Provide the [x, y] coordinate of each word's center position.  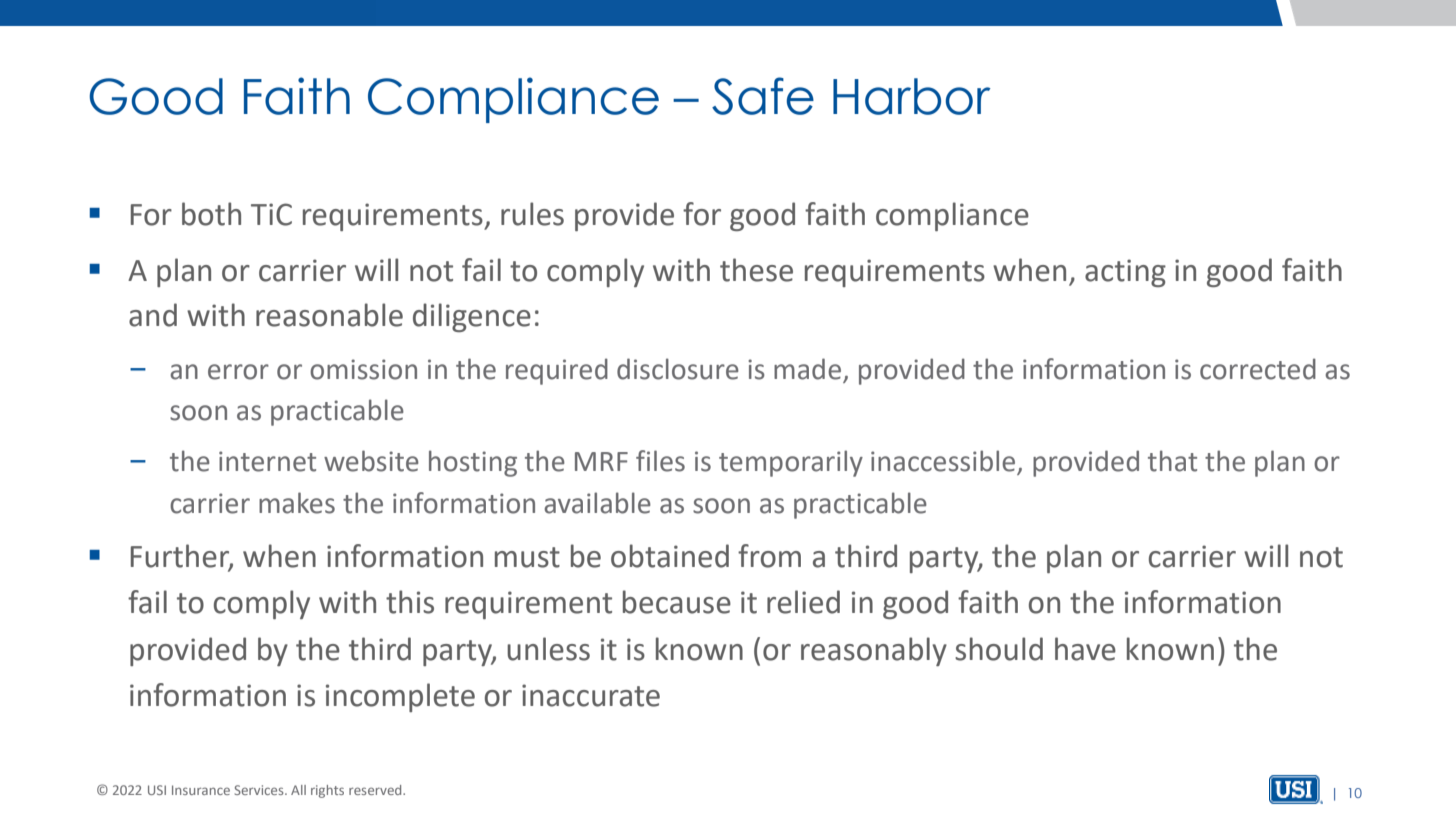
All [298, 790]
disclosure [678, 369]
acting [1125, 273]
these [756, 270]
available [597, 503]
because [677, 602]
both [211, 214]
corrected [1258, 369]
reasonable [329, 315]
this [410, 602]
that [1172, 461]
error [238, 372]
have [1085, 649]
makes [297, 503]
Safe [763, 96]
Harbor [912, 96]
